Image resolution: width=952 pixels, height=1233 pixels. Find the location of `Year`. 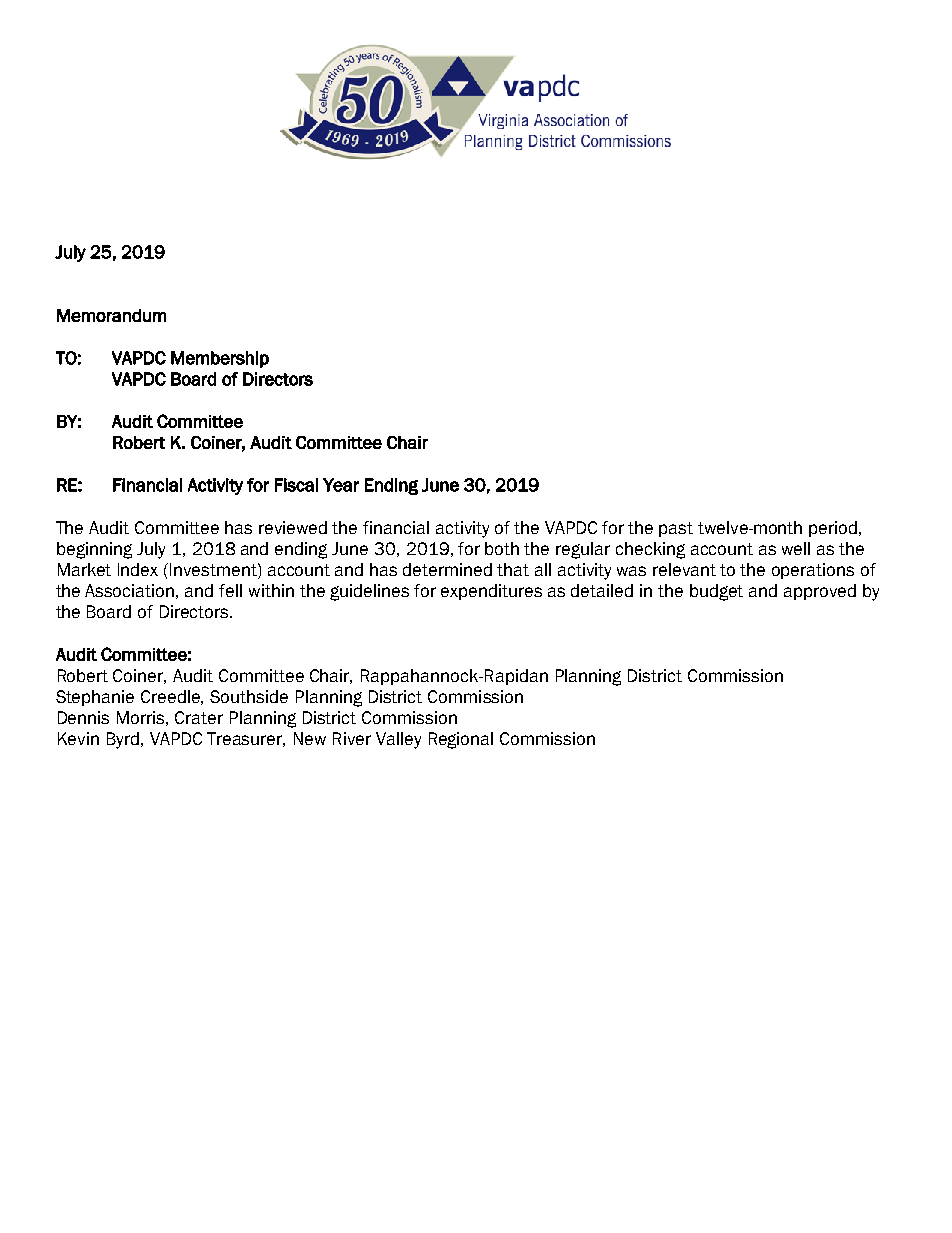

Year is located at coordinates (341, 485).
